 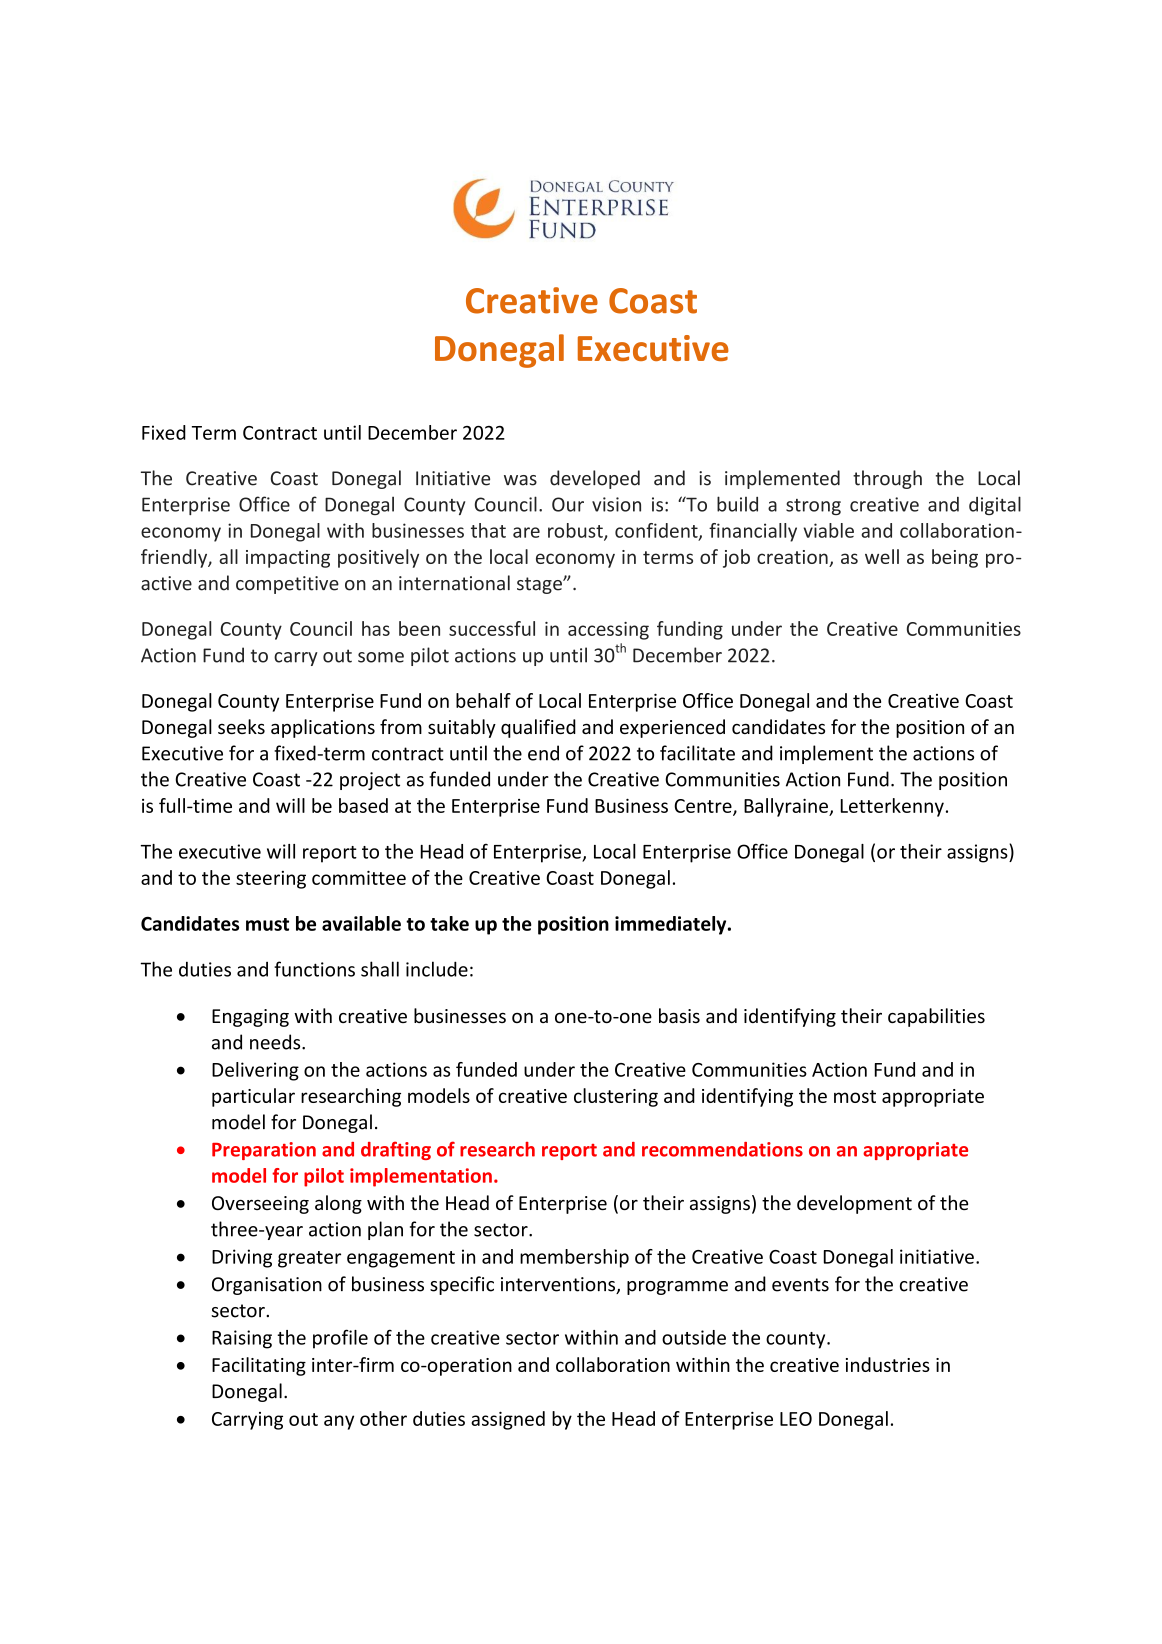 What do you see at coordinates (887, 479) in the screenshot?
I see `through` at bounding box center [887, 479].
